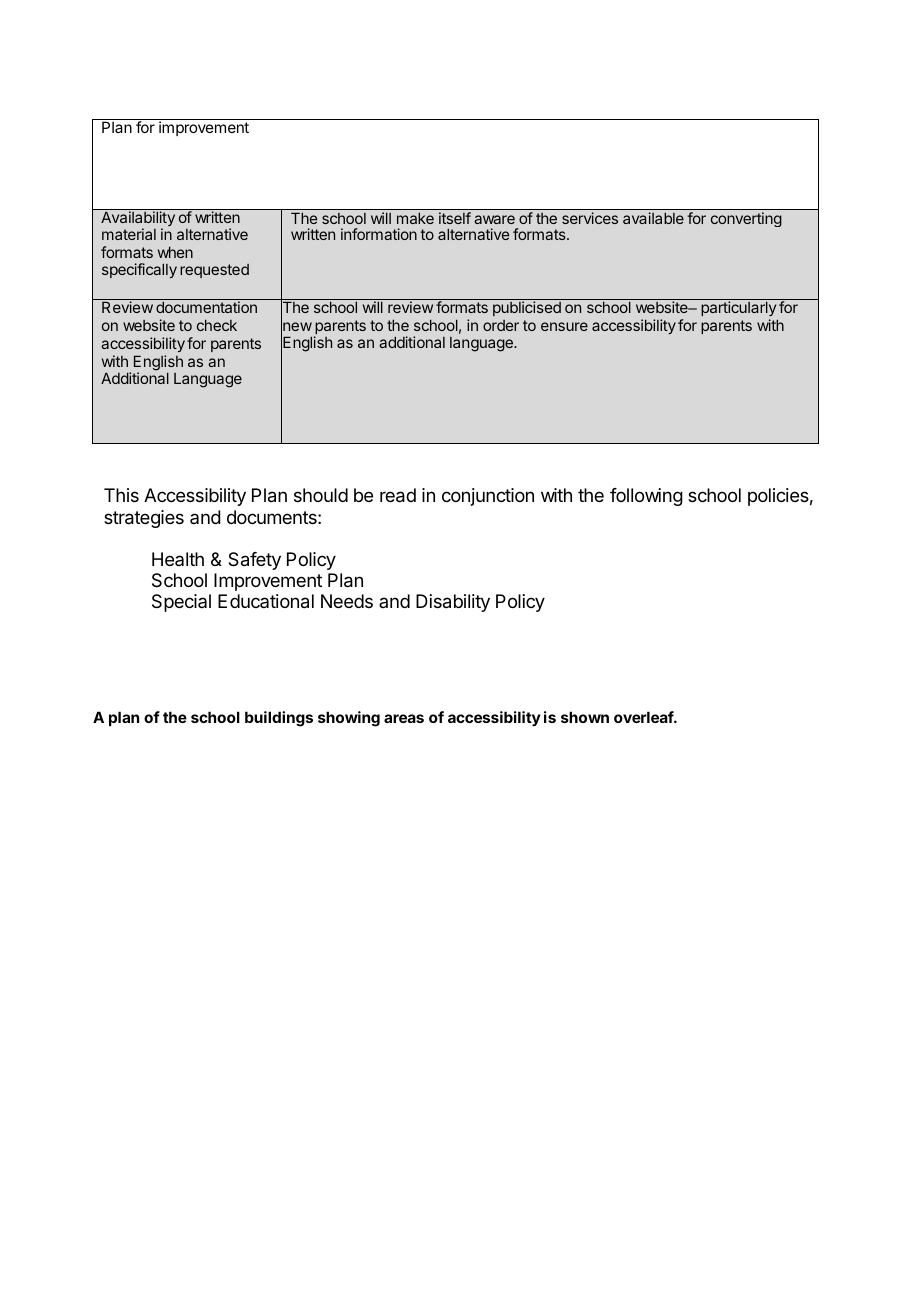 This screenshot has width=924, height=1308. What do you see at coordinates (178, 559) in the screenshot?
I see `Health` at bounding box center [178, 559].
